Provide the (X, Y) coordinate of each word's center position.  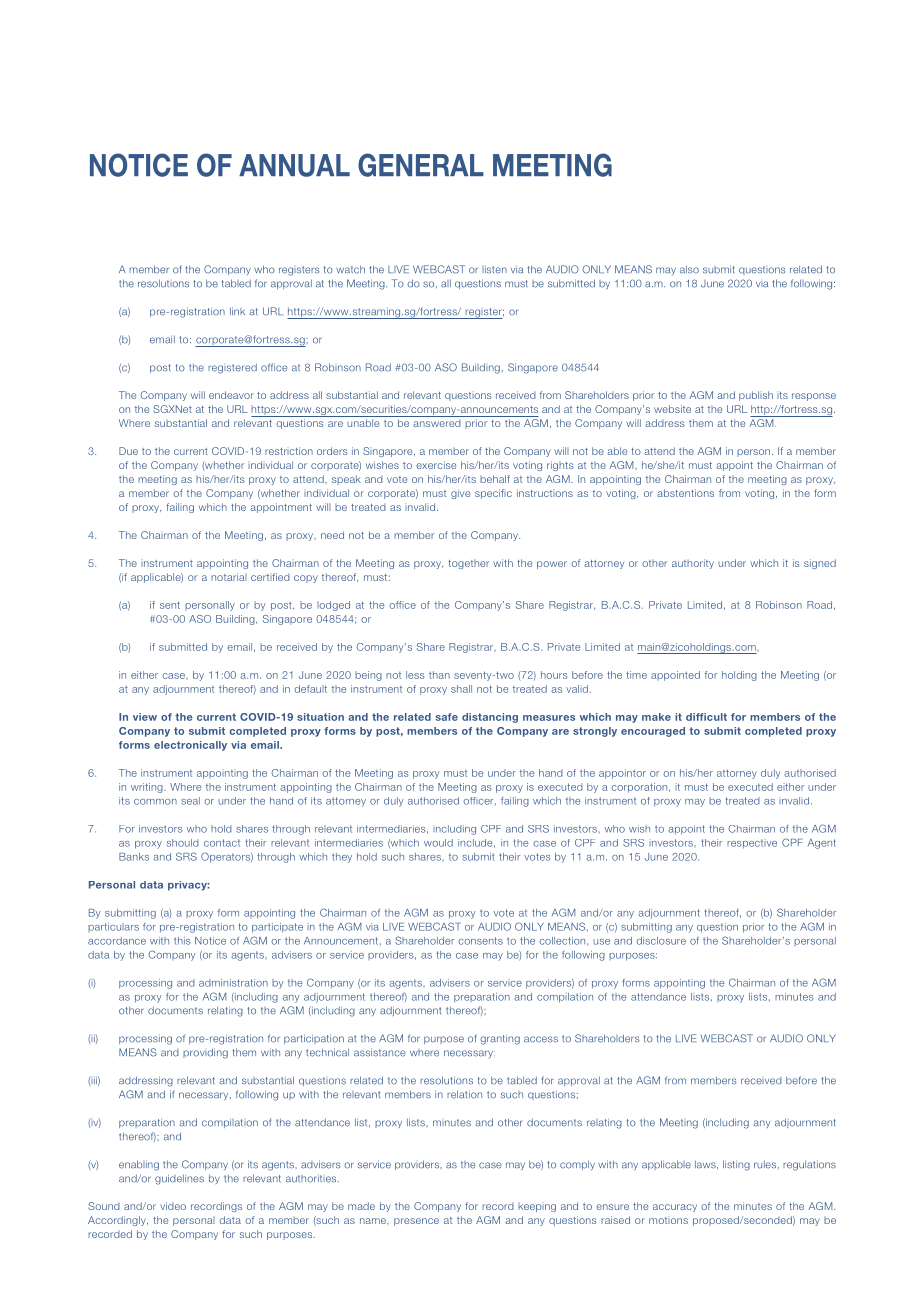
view (145, 717)
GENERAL (421, 165)
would (438, 843)
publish (756, 396)
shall (461, 689)
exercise (436, 465)
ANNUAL (294, 165)
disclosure (661, 941)
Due (128, 451)
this (182, 941)
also (689, 269)
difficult (706, 717)
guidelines (179, 1179)
